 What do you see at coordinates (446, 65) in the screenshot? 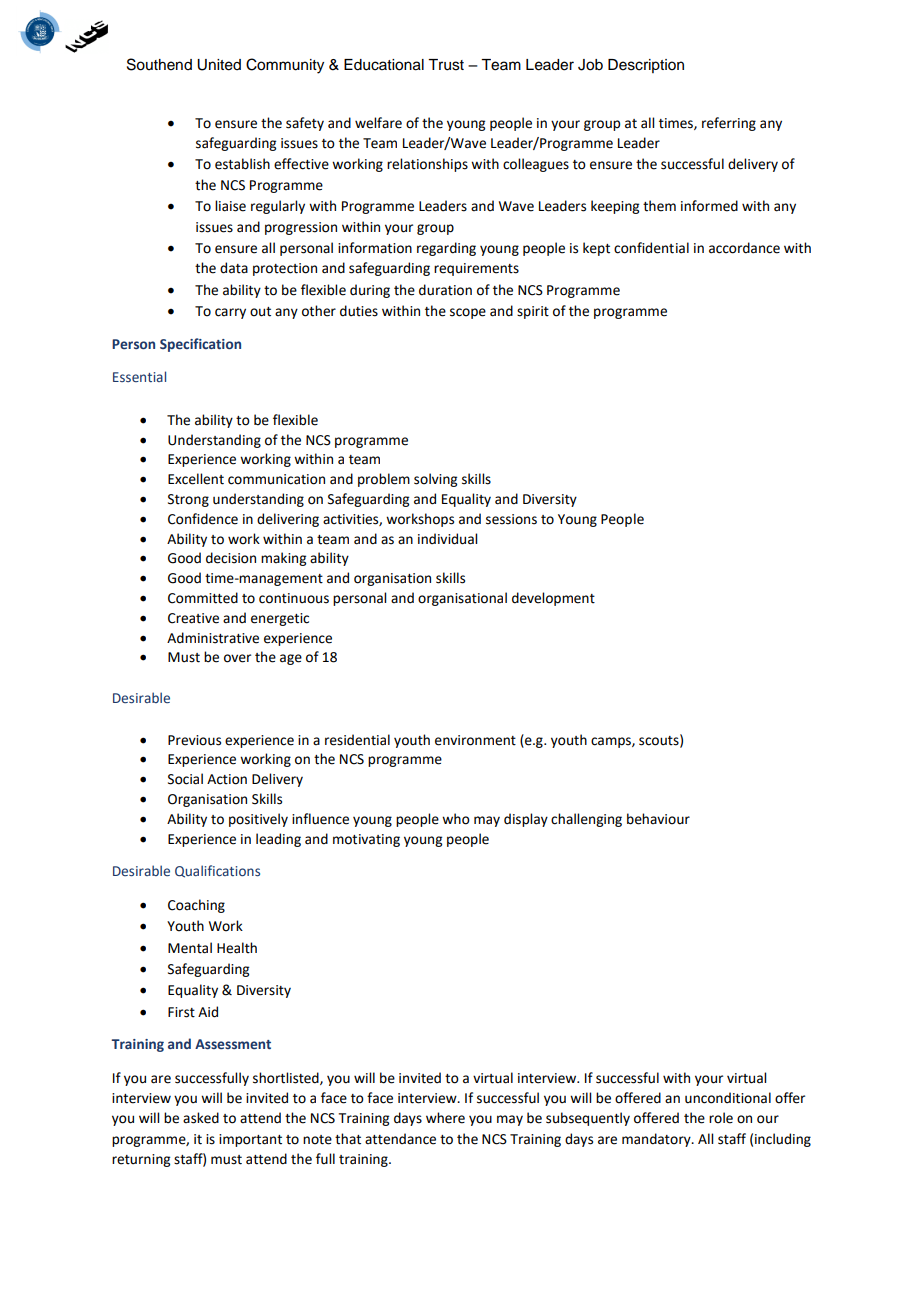
I see `Trust` at bounding box center [446, 65].
